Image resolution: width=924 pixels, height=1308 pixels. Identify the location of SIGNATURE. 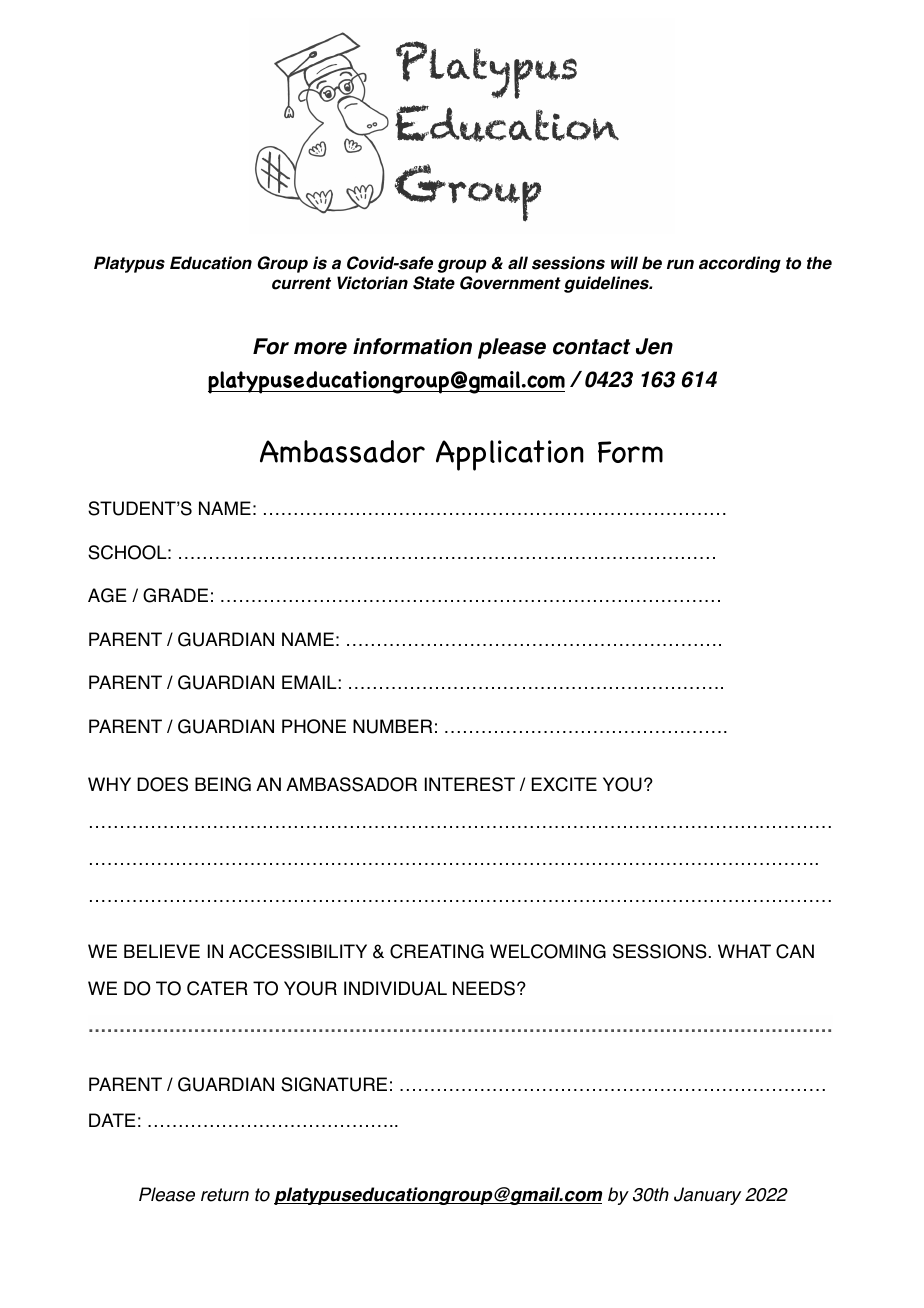
(334, 1084).
